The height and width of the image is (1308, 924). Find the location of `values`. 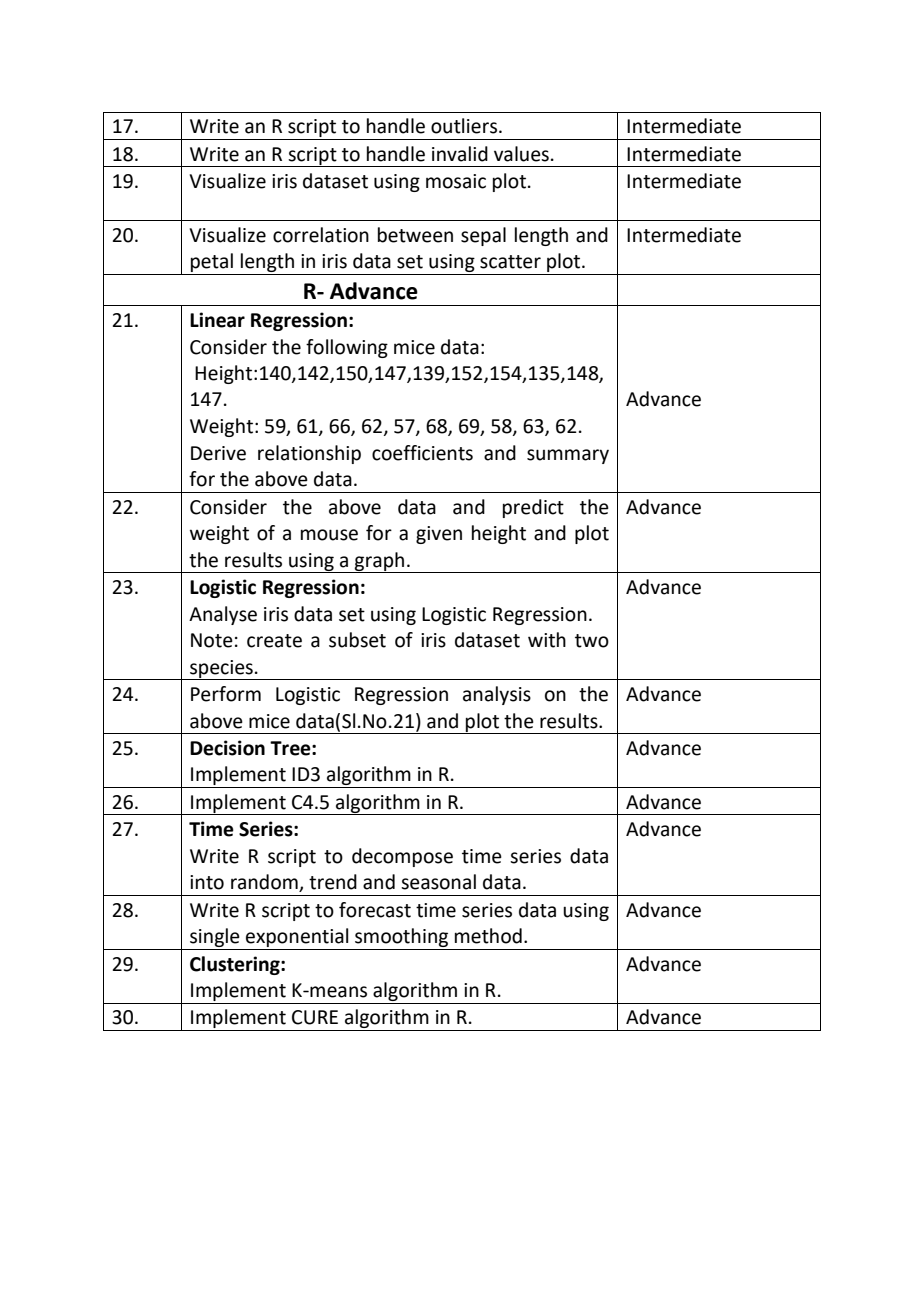

values is located at coordinates (521, 154).
